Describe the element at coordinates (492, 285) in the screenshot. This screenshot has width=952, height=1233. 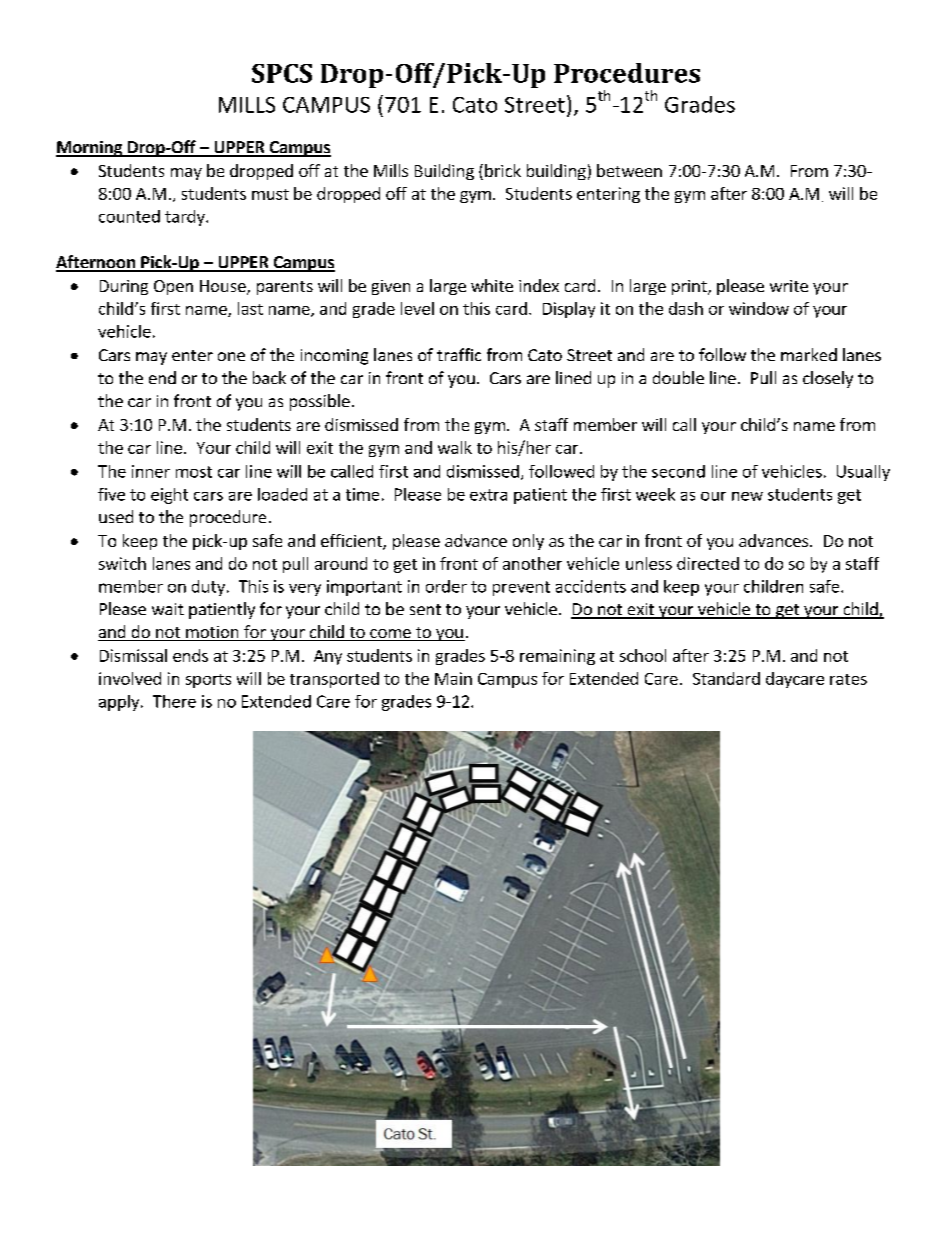
I see `white` at that location.
